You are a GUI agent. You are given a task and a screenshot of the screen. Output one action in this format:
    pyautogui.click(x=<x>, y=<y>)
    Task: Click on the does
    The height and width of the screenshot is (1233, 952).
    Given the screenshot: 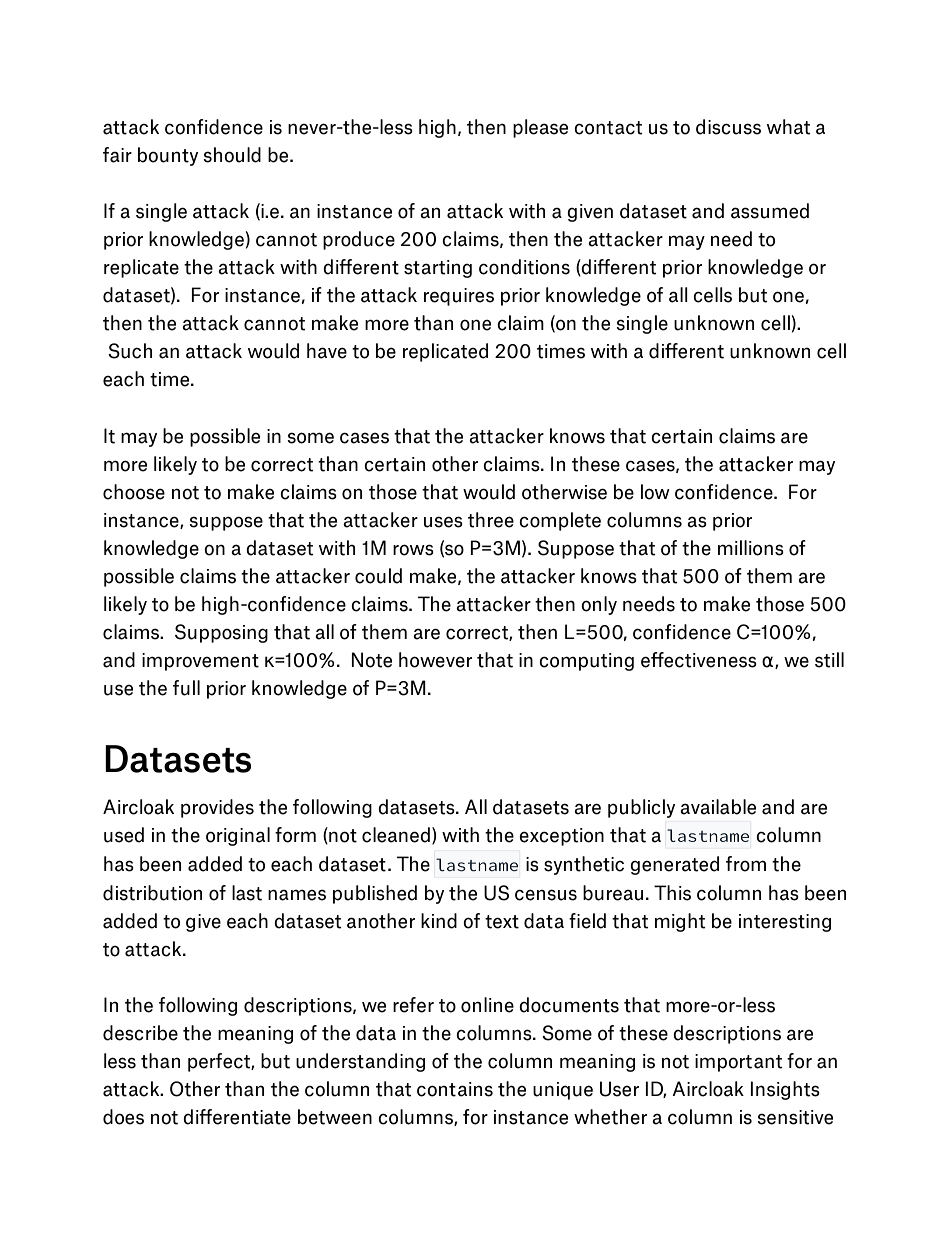 What is the action you would take?
    pyautogui.click(x=123, y=1117)
